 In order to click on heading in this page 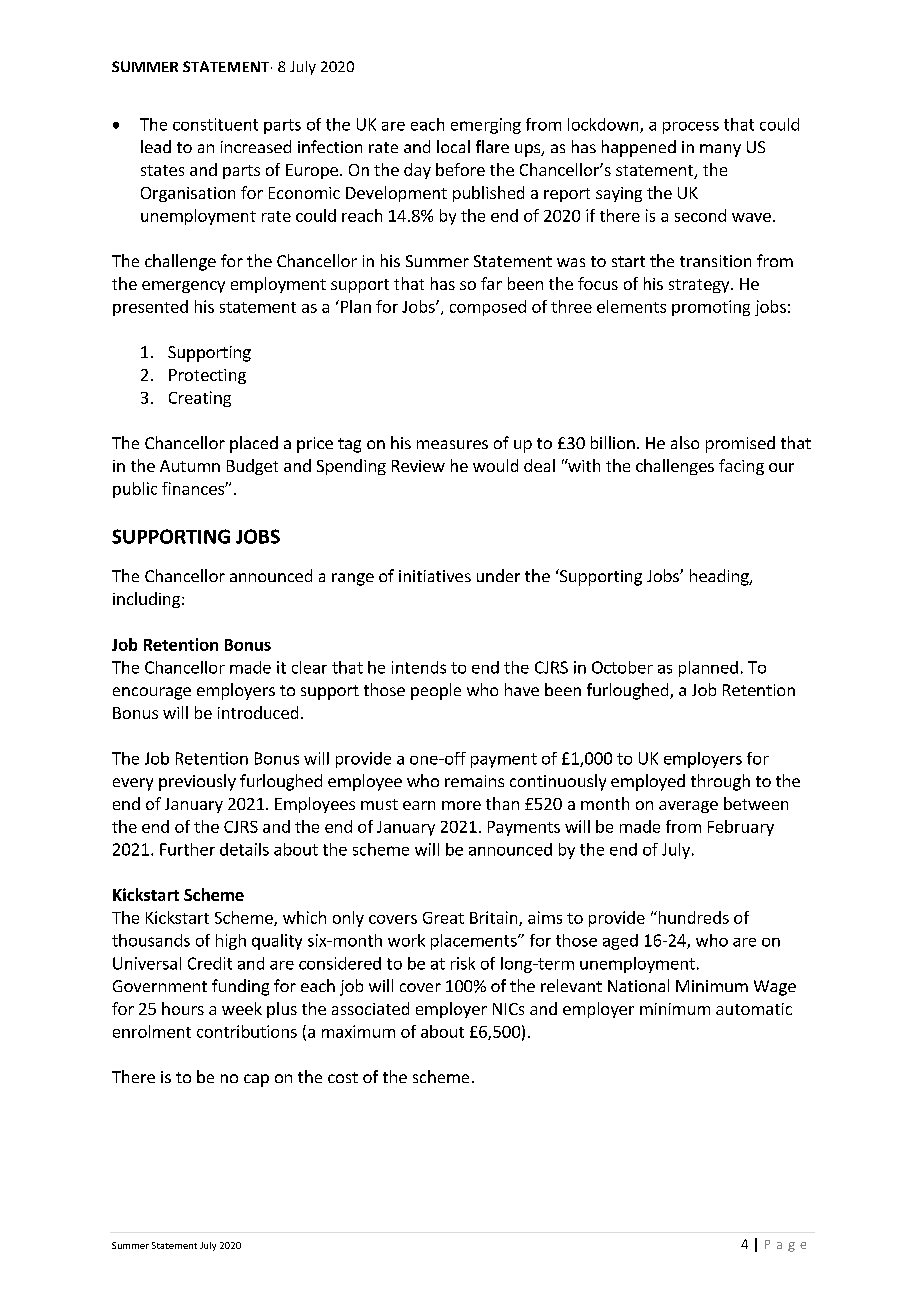, I will do `click(720, 577)`.
